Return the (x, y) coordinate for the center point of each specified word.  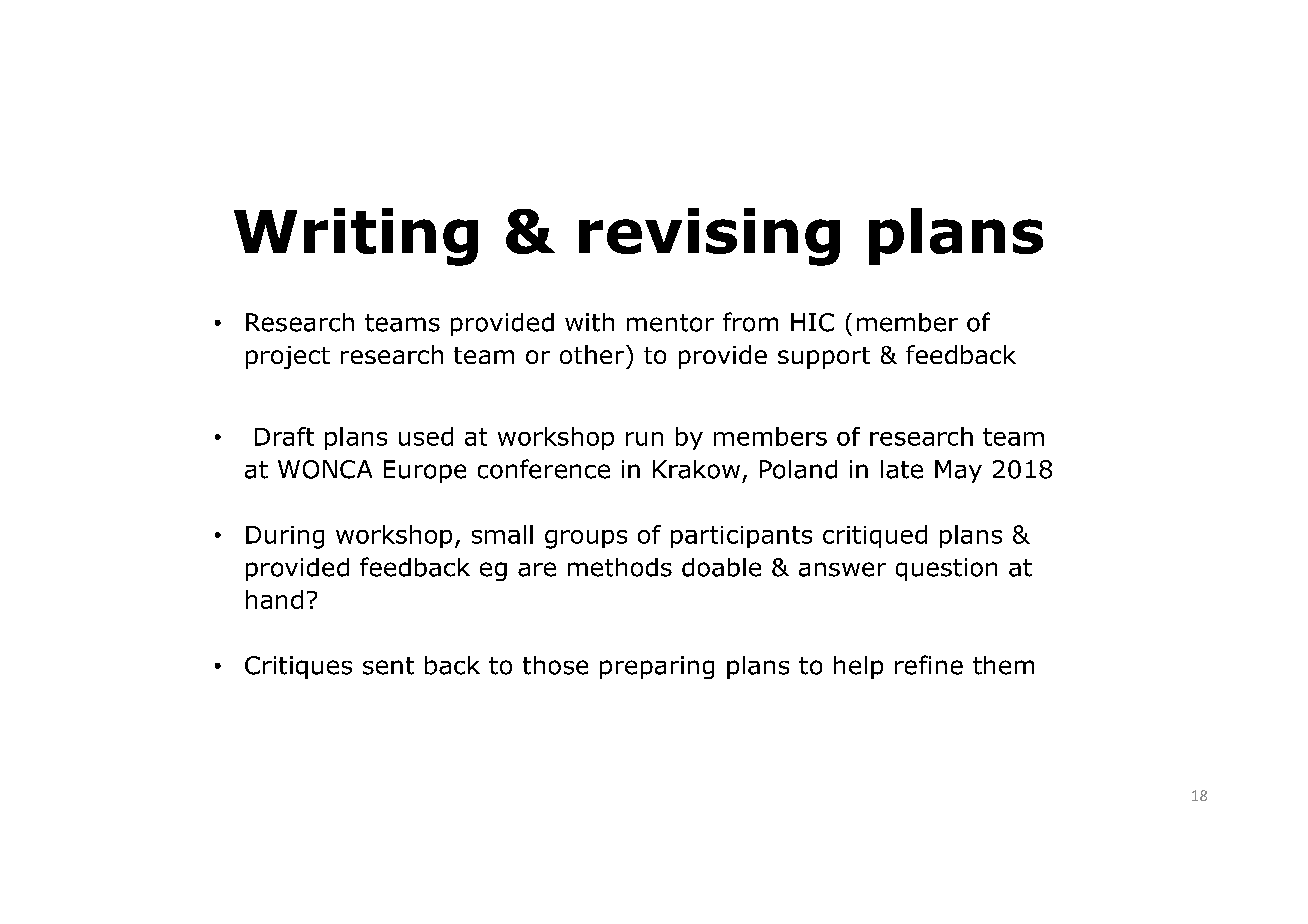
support (824, 358)
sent (388, 666)
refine (929, 665)
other (593, 354)
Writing (356, 237)
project (288, 357)
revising (709, 237)
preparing (657, 667)
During (285, 537)
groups (586, 539)
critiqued (875, 536)
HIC (812, 322)
